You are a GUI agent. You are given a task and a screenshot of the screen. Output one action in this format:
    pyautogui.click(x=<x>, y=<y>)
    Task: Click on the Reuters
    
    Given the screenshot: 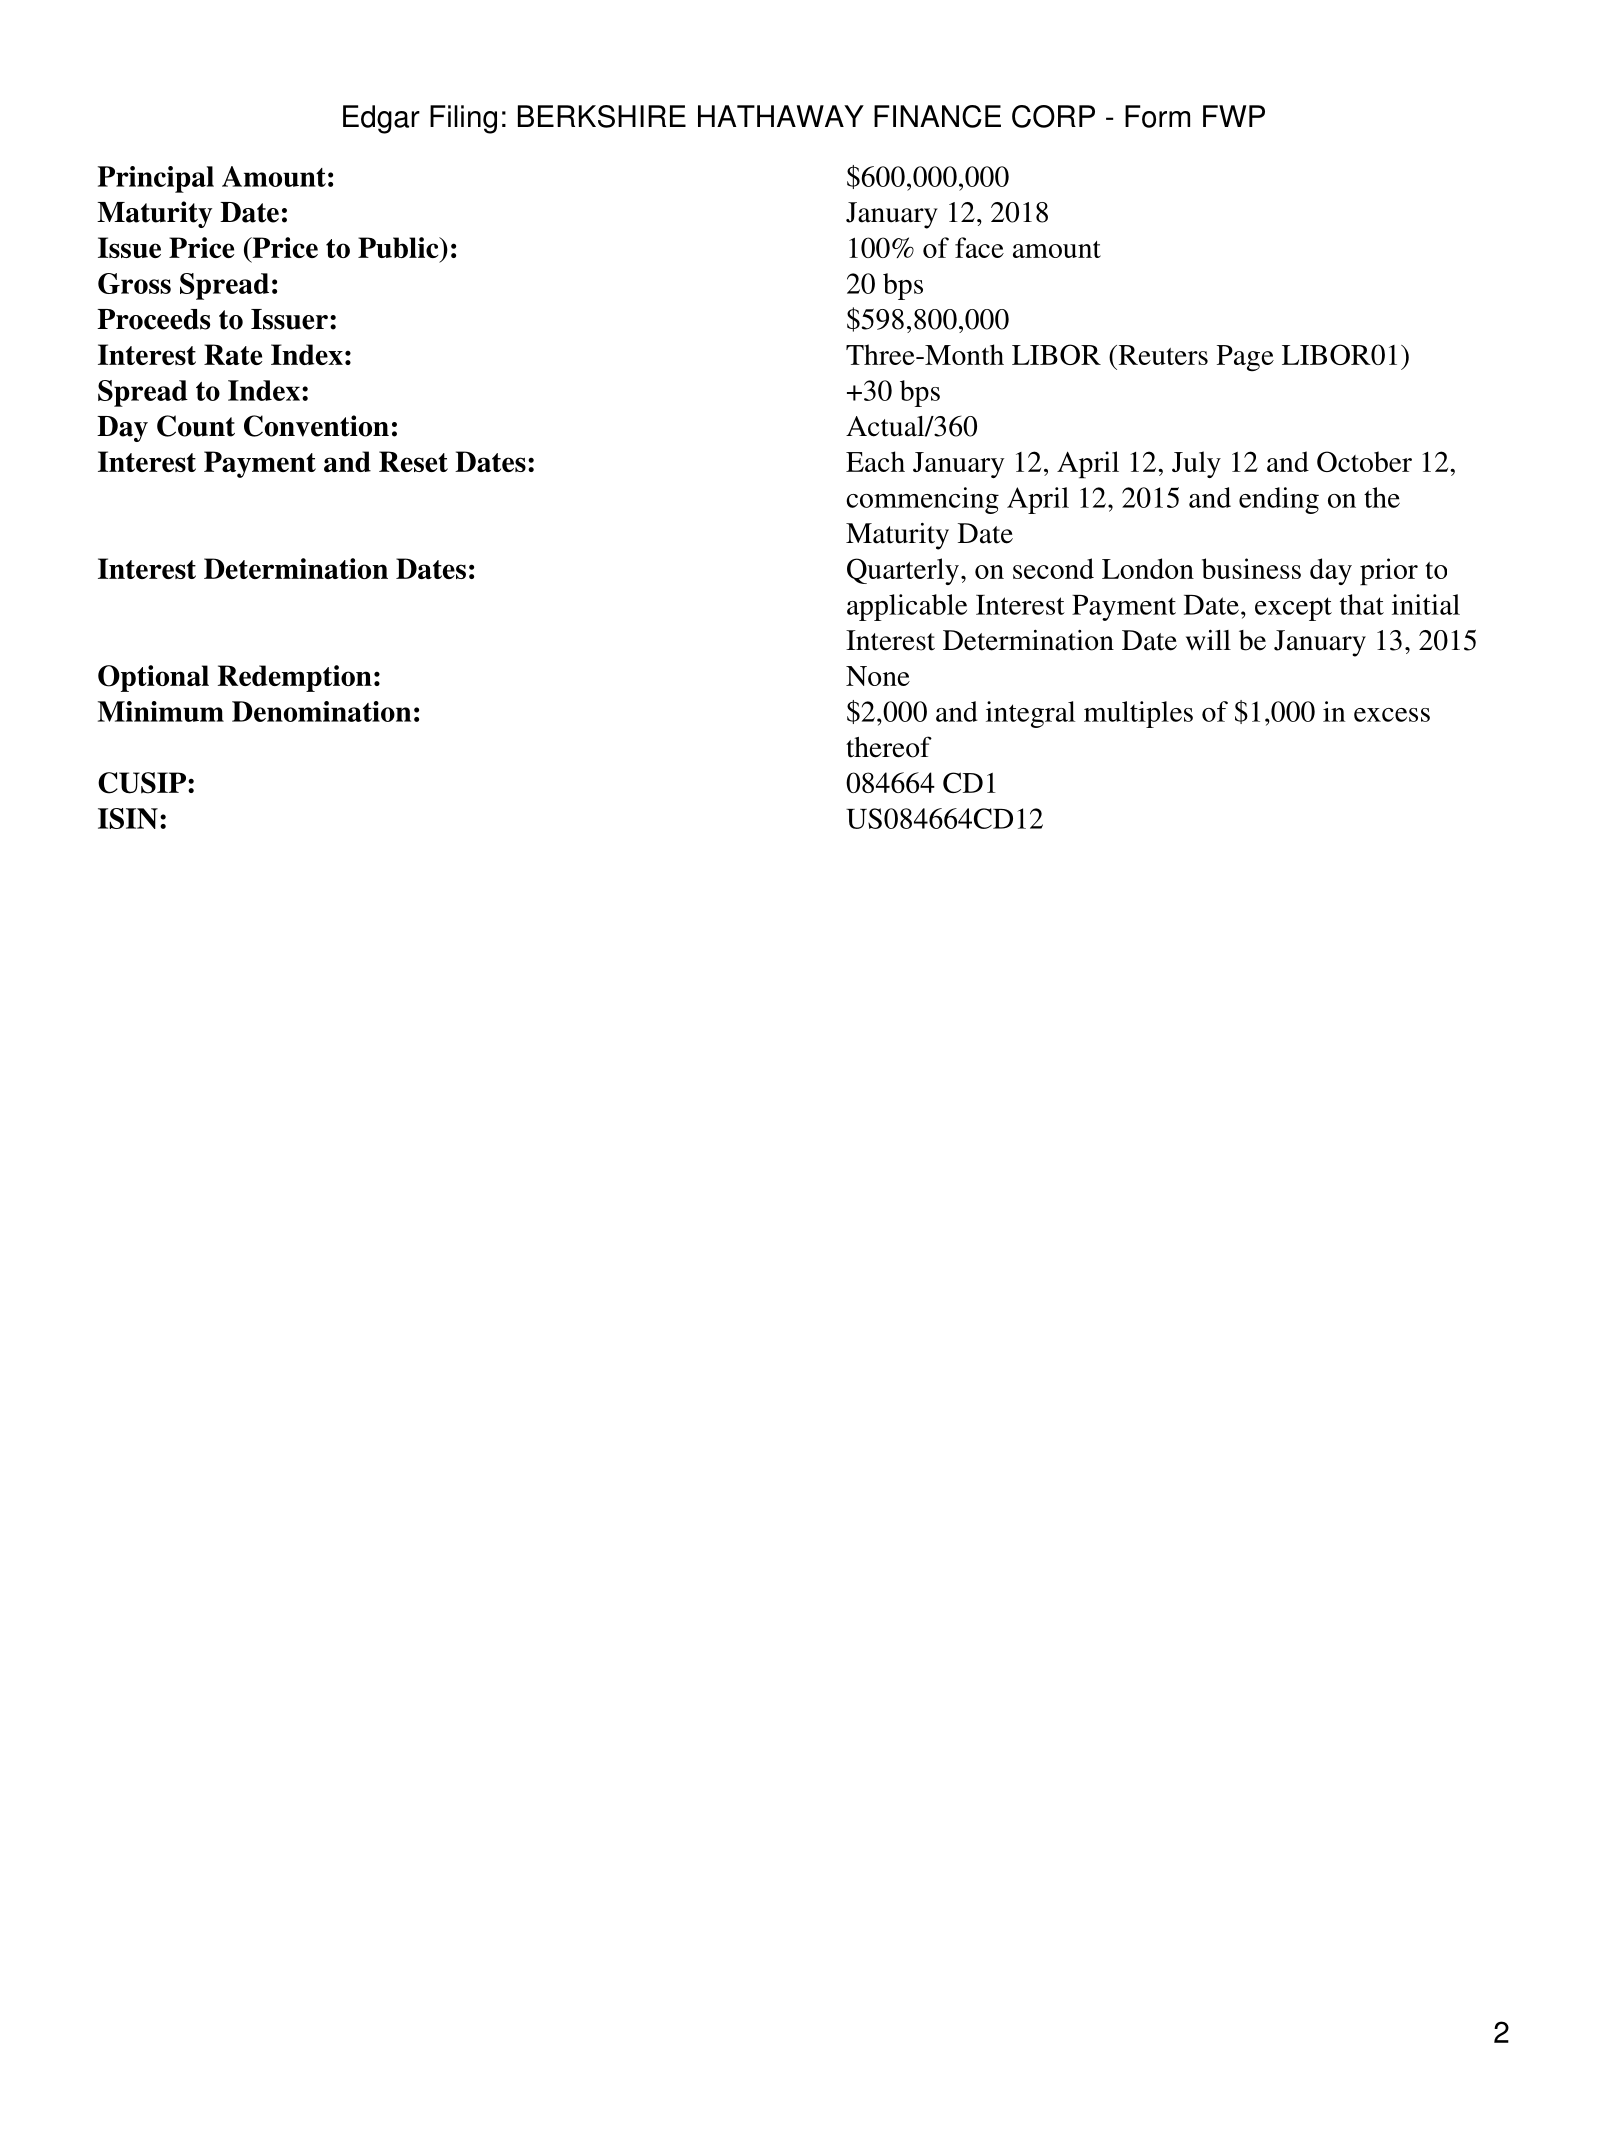 What is the action you would take?
    pyautogui.click(x=1162, y=355)
